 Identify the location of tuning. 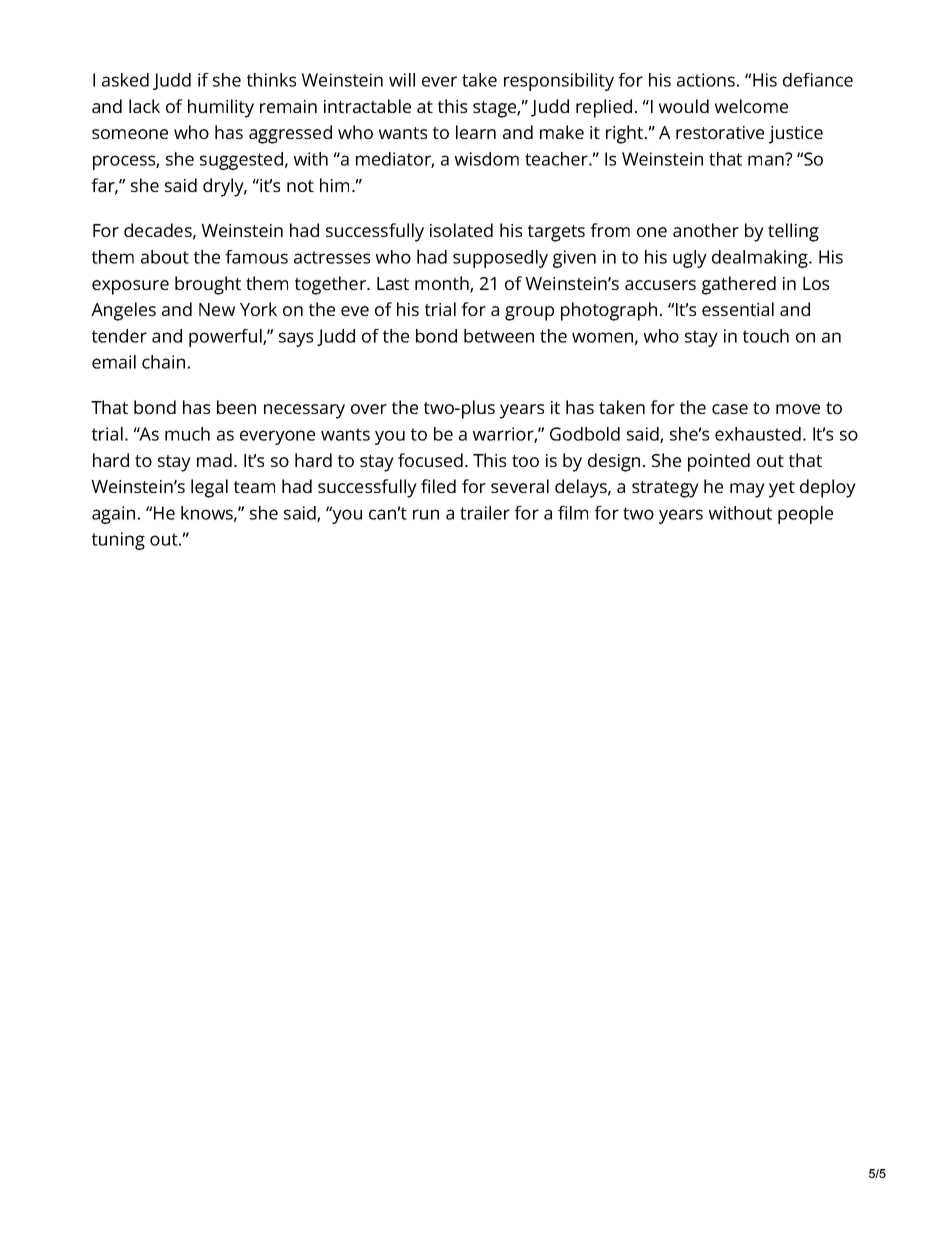
(118, 541).
